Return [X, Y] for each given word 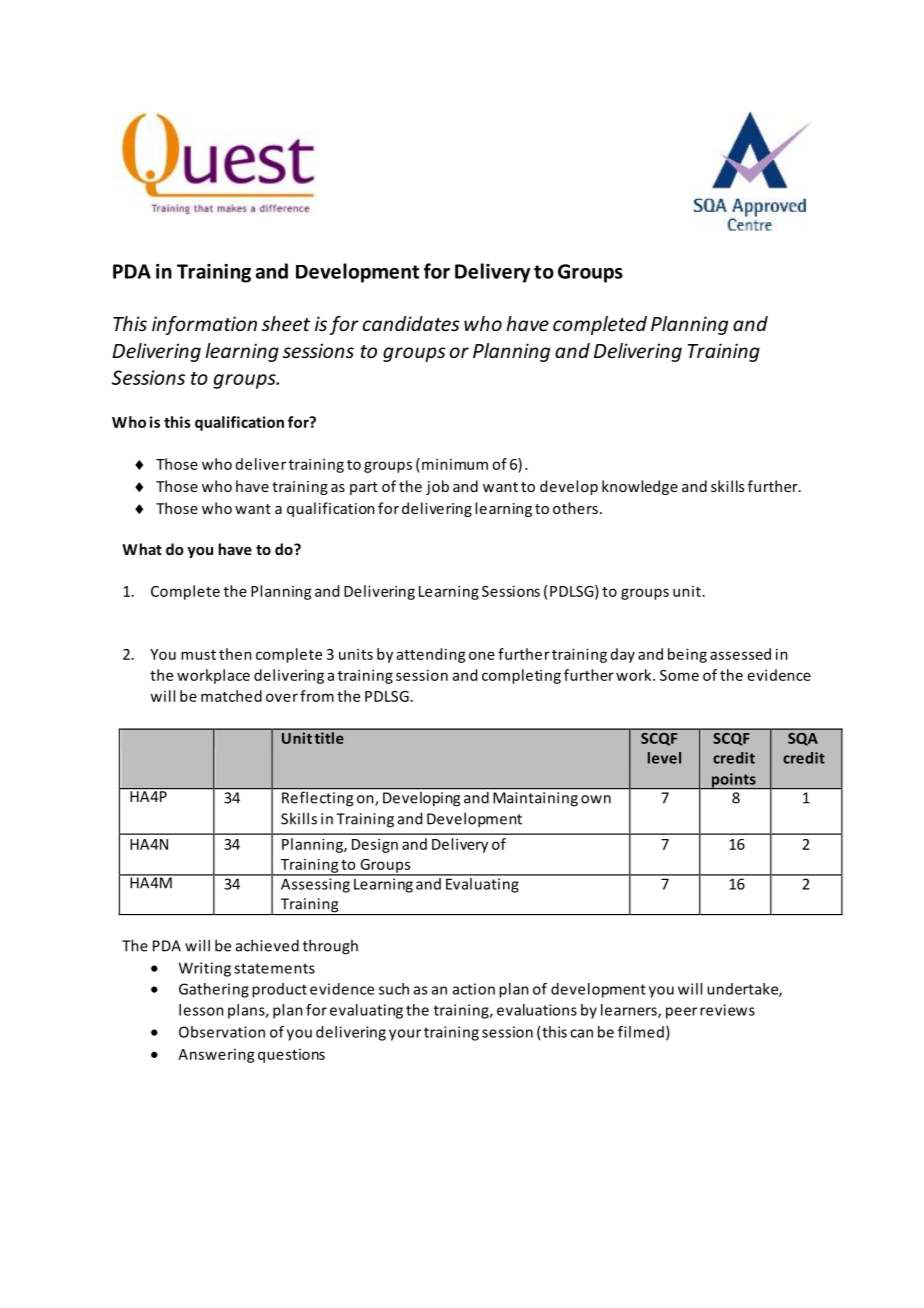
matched [231, 696]
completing [521, 676]
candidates [411, 323]
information [204, 325]
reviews [727, 1010]
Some [679, 675]
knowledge [640, 487]
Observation [222, 1032]
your [405, 1035]
